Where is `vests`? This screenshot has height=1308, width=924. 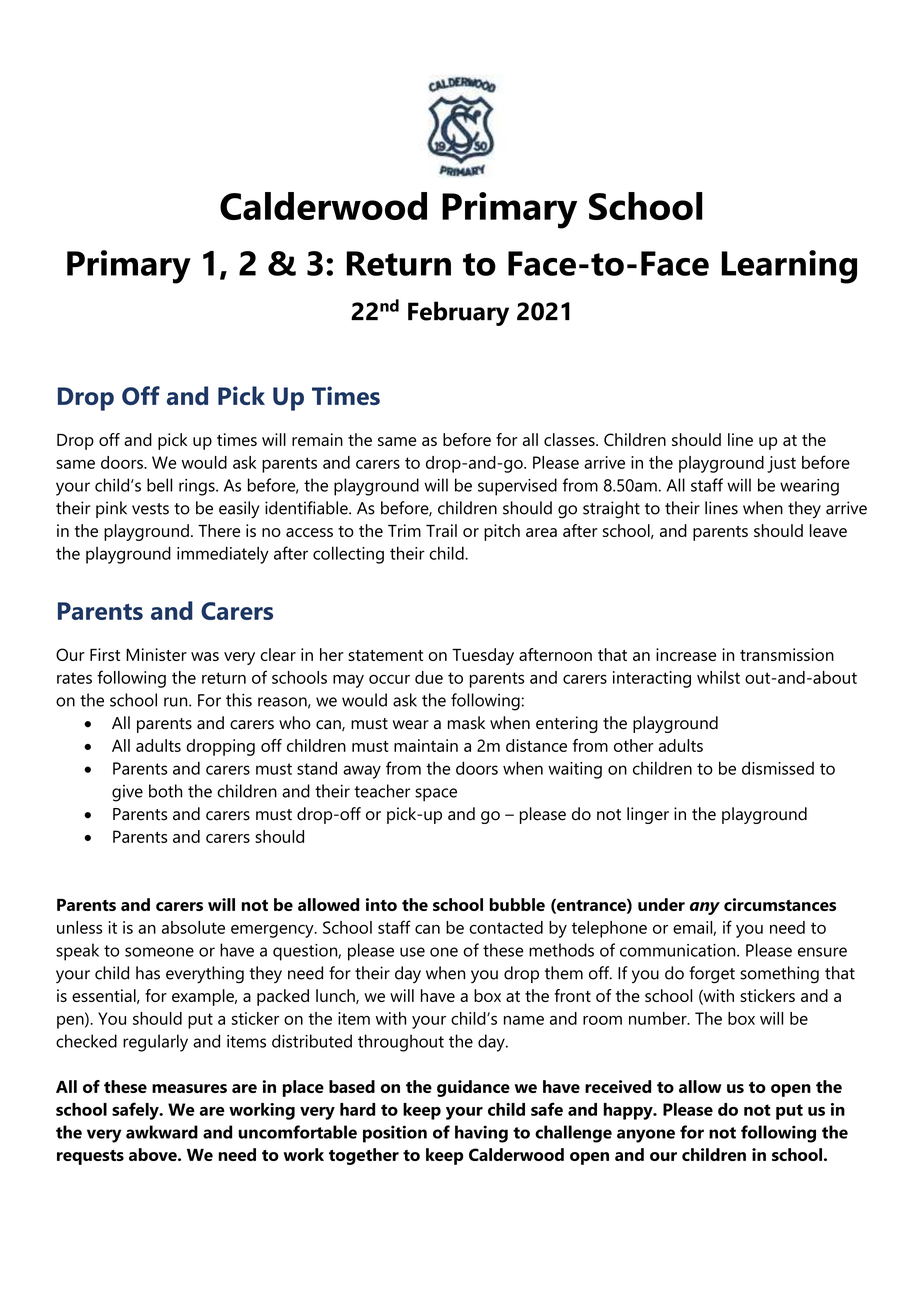
vests is located at coordinates (150, 509).
